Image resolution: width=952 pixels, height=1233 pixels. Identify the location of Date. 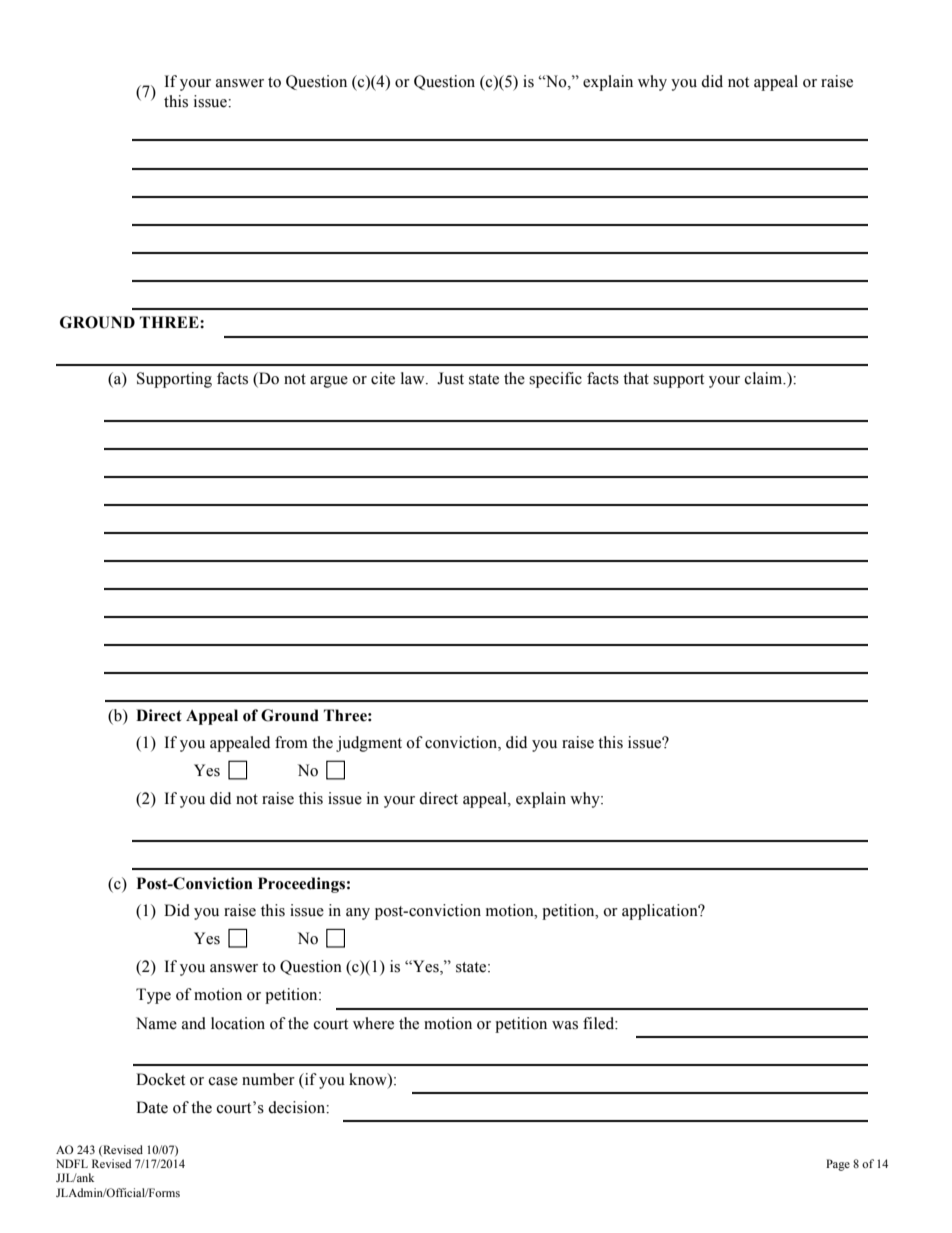
(152, 1107).
